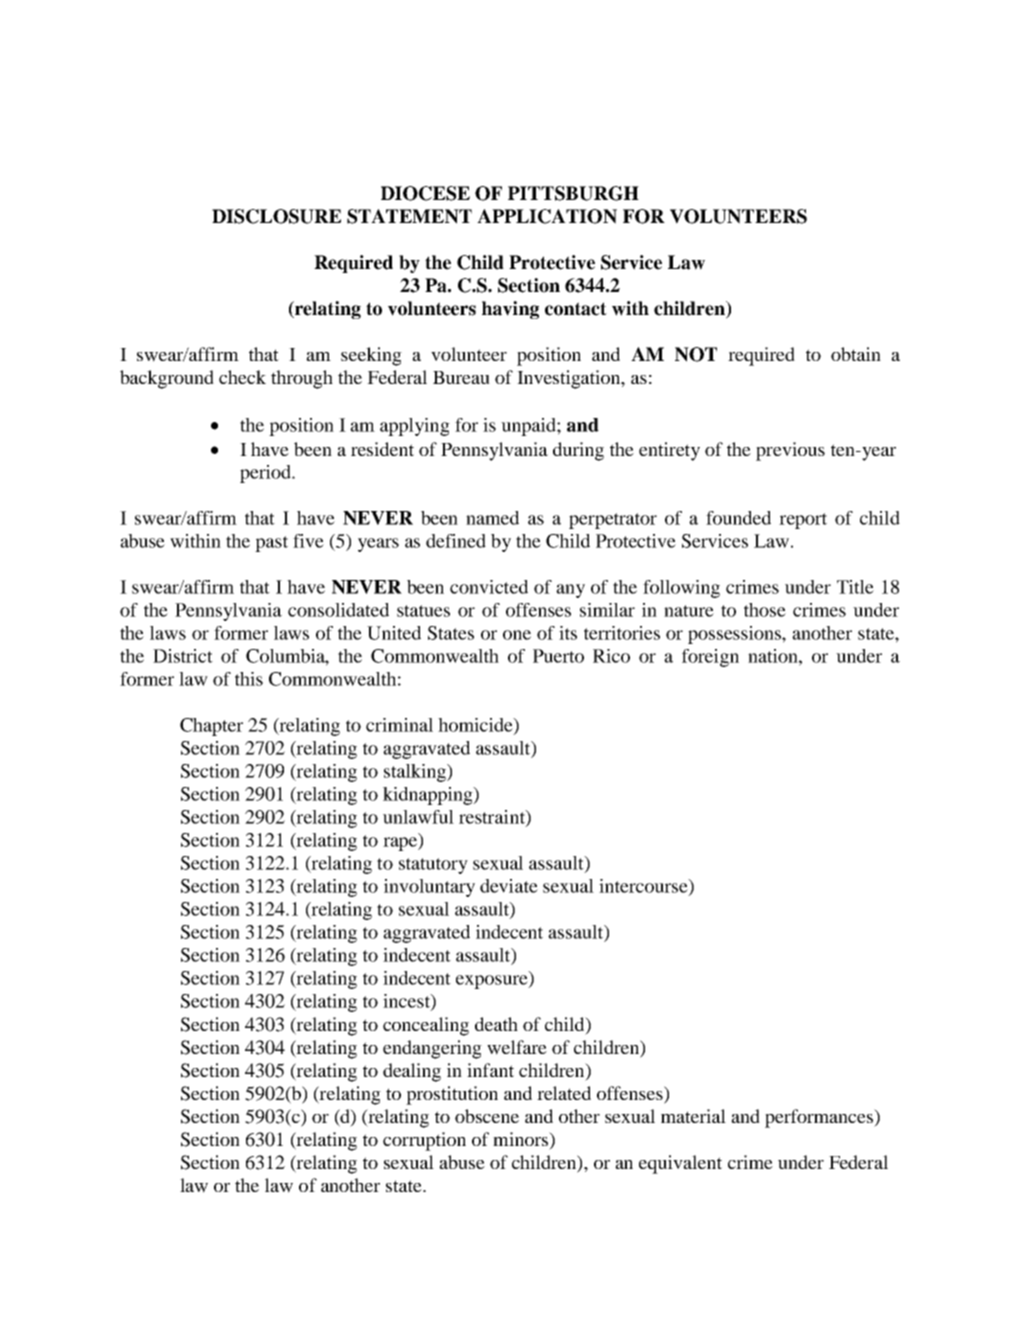  What do you see at coordinates (429, 888) in the image?
I see `involuntary` at bounding box center [429, 888].
